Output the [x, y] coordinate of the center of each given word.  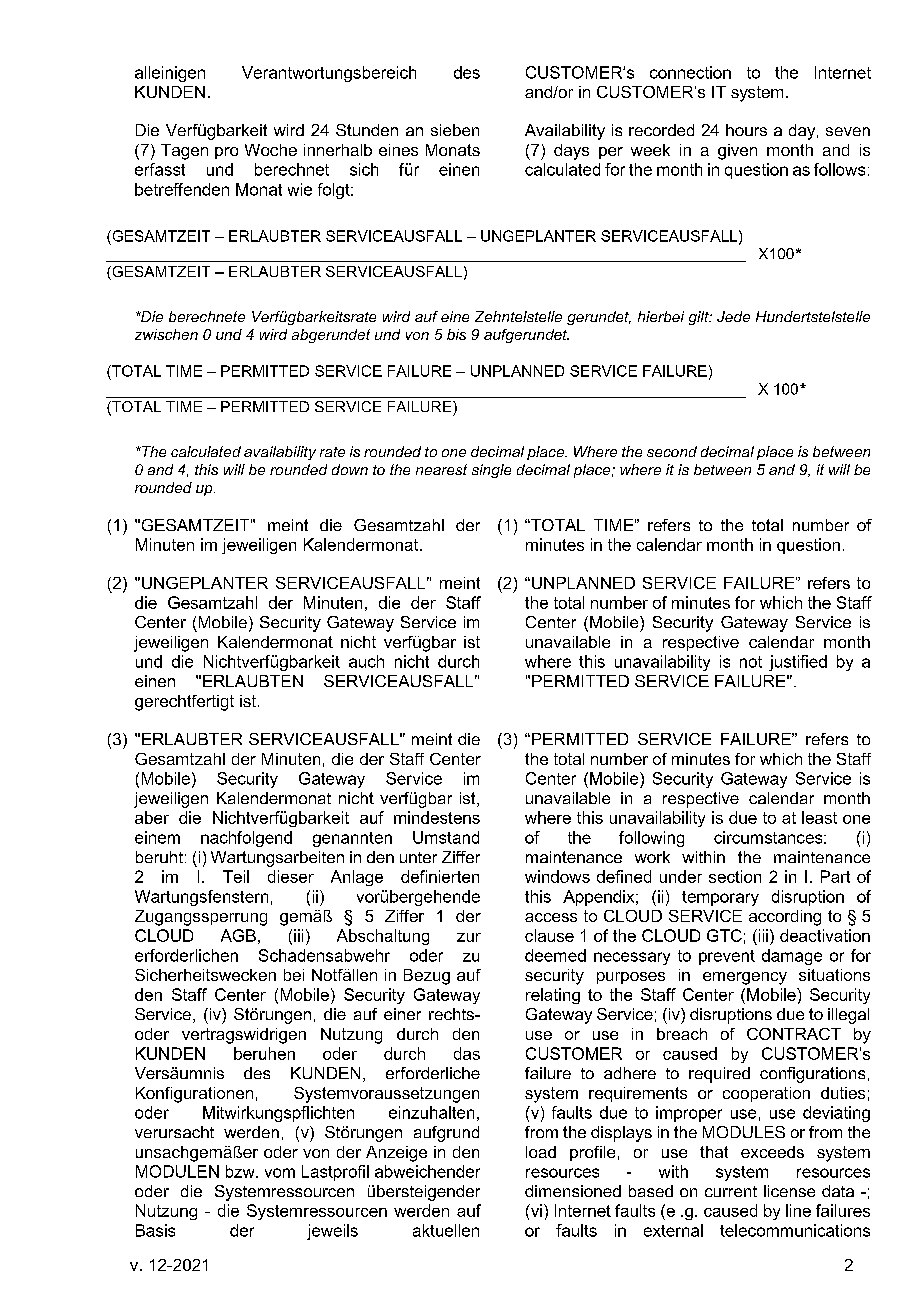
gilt [700, 318]
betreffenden [182, 189]
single [491, 471]
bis [456, 334]
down [350, 469]
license [789, 1191]
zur [469, 937]
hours [746, 130]
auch [366, 661]
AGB [238, 935]
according [785, 918]
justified [798, 663]
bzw [241, 1171]
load [541, 1152]
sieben [455, 130]
